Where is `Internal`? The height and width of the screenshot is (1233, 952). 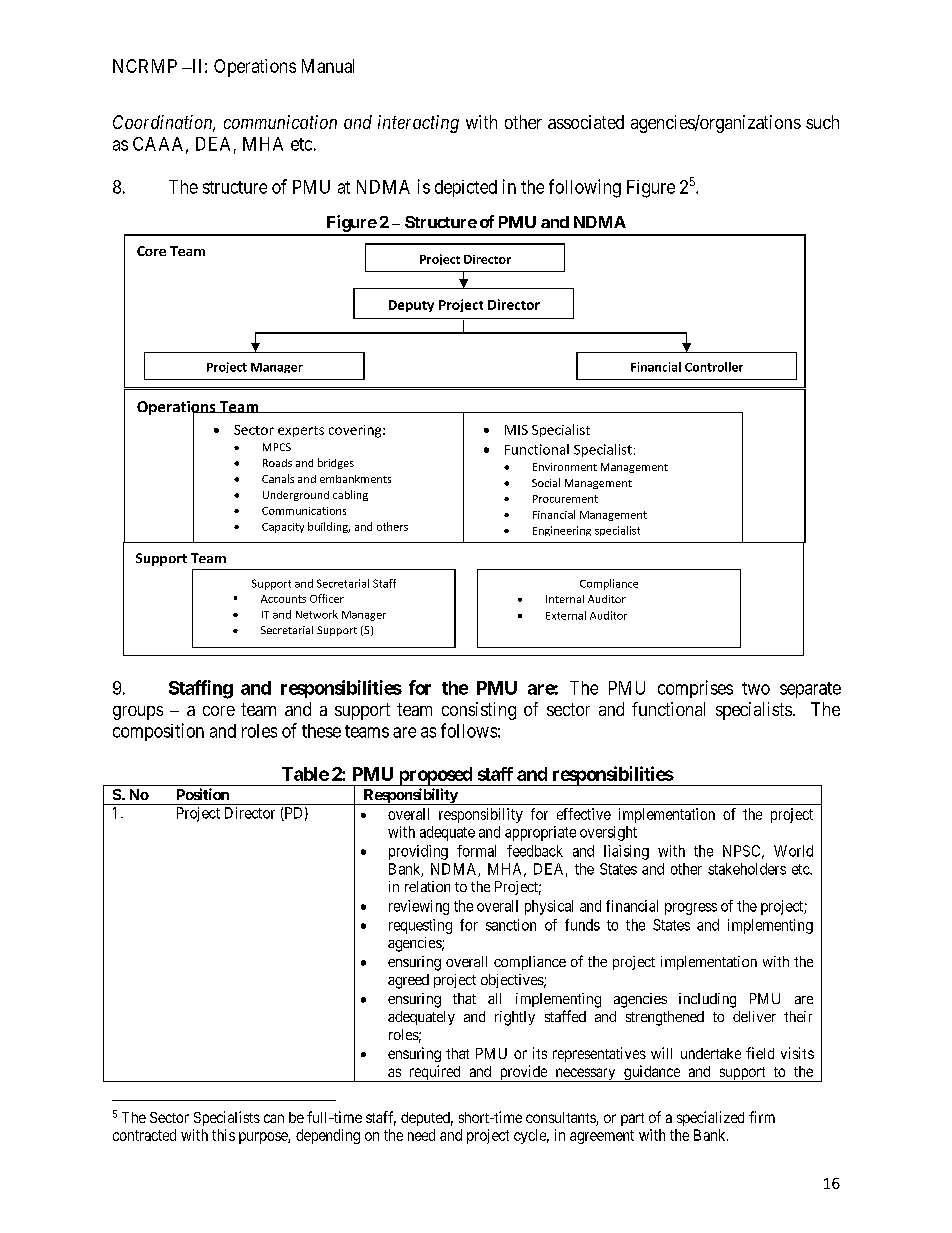
Internal is located at coordinates (565, 599).
